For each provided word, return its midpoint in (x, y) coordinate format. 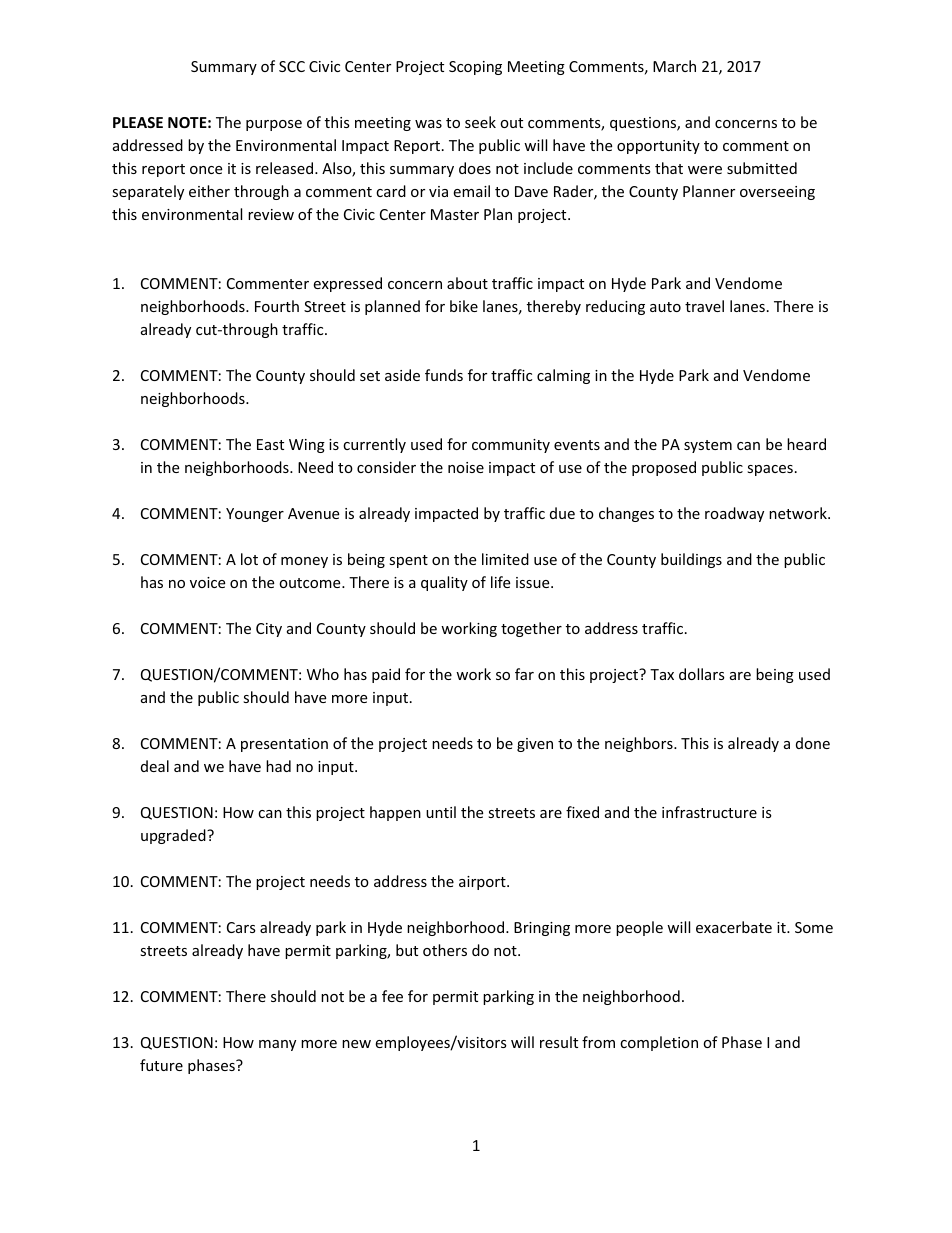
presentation (284, 745)
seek (480, 122)
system (708, 446)
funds (444, 375)
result (559, 1042)
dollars (702, 674)
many (277, 1045)
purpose (274, 125)
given (535, 745)
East (270, 444)
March (674, 66)
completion (659, 1043)
